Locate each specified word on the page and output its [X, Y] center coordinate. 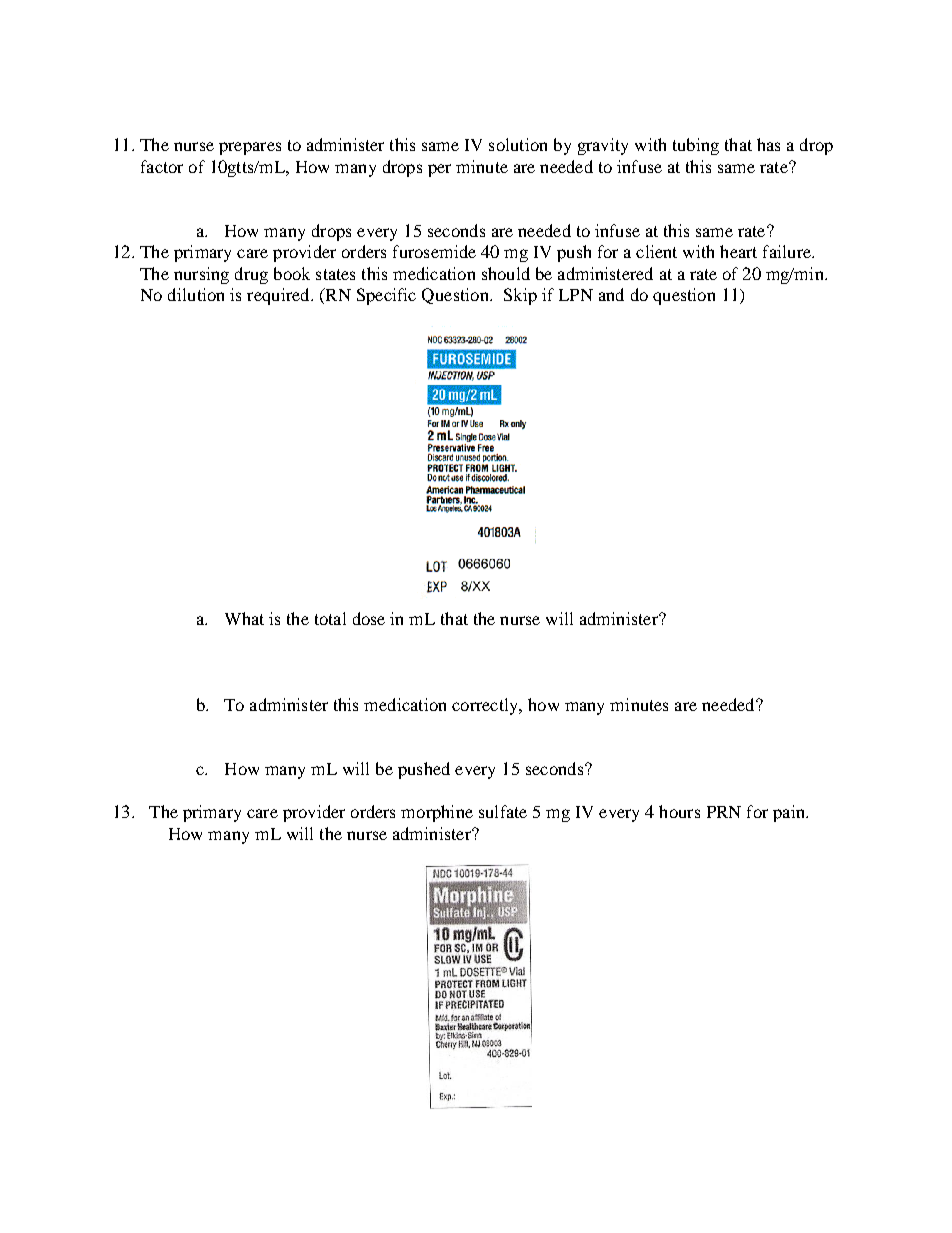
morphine [437, 813]
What [244, 618]
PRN [724, 812]
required [279, 296]
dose [369, 618]
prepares [250, 148]
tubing [696, 146]
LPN [576, 295]
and [611, 294]
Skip [520, 296]
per [439, 170]
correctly [486, 706]
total [330, 618]
